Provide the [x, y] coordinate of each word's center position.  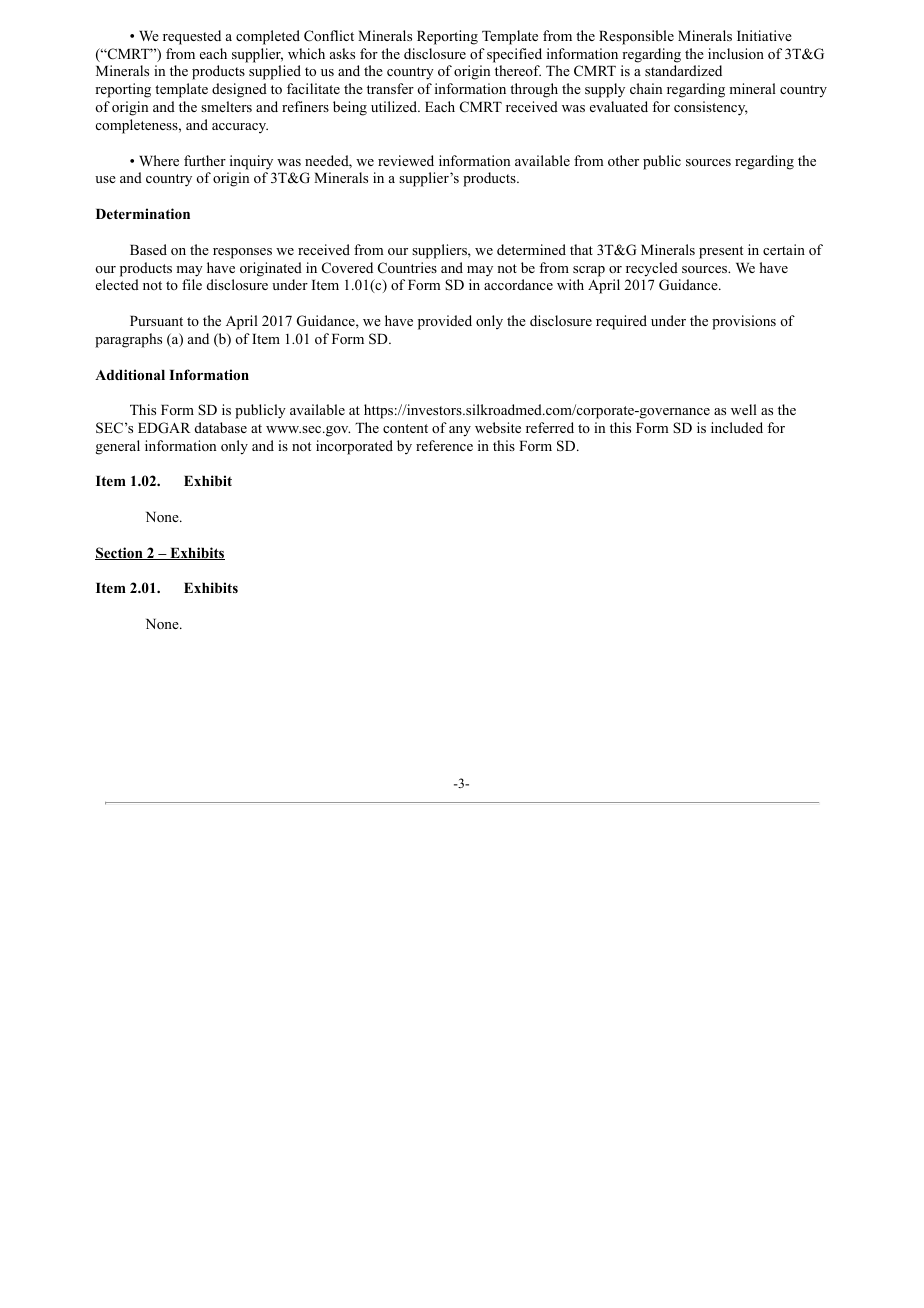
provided [445, 322]
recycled [652, 269]
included [737, 427]
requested [192, 37]
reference [444, 445]
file [192, 284]
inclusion [736, 53]
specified [514, 55]
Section [120, 553]
